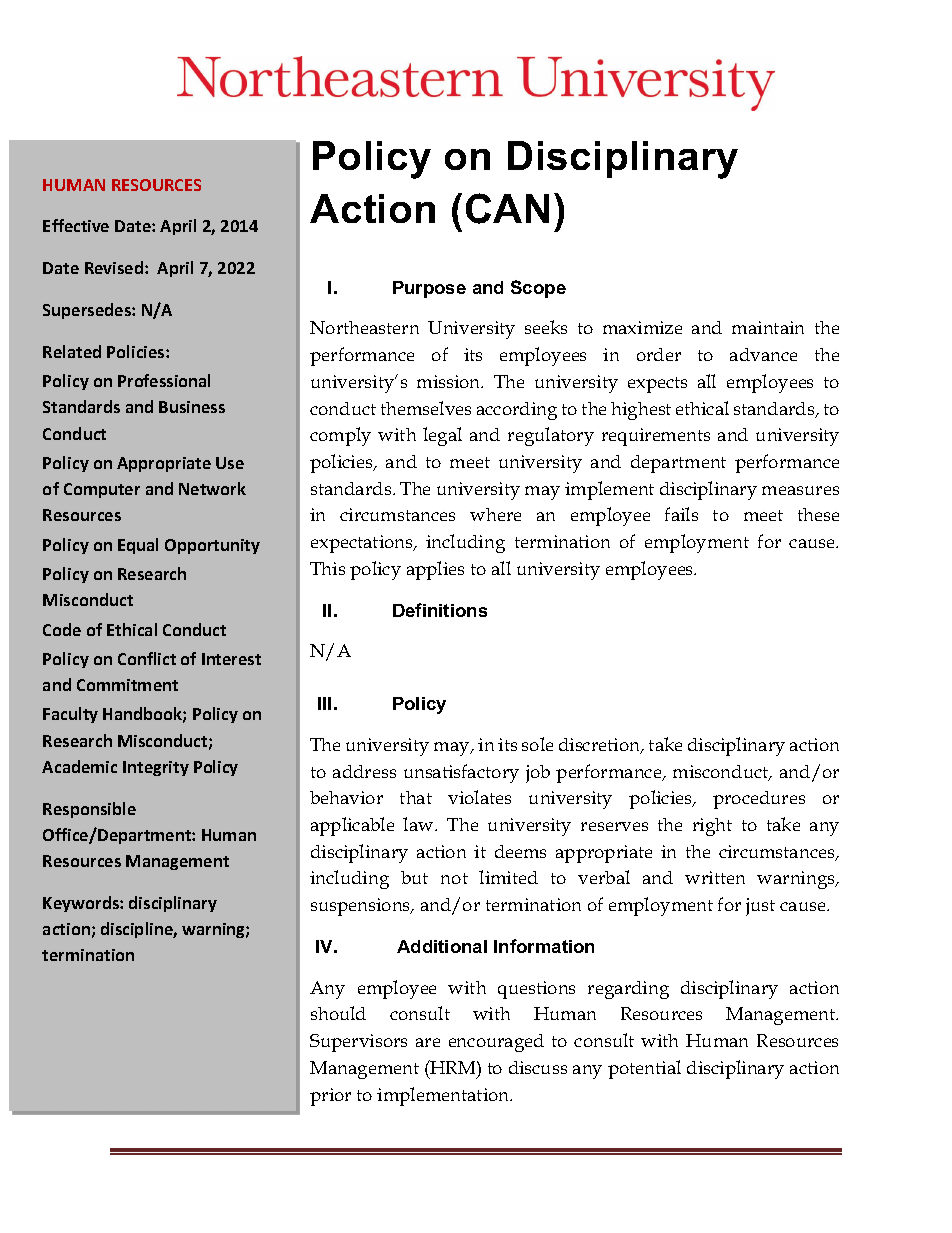 The width and height of the page is (952, 1233). What do you see at coordinates (507, 208) in the page?
I see `CAN` at bounding box center [507, 208].
